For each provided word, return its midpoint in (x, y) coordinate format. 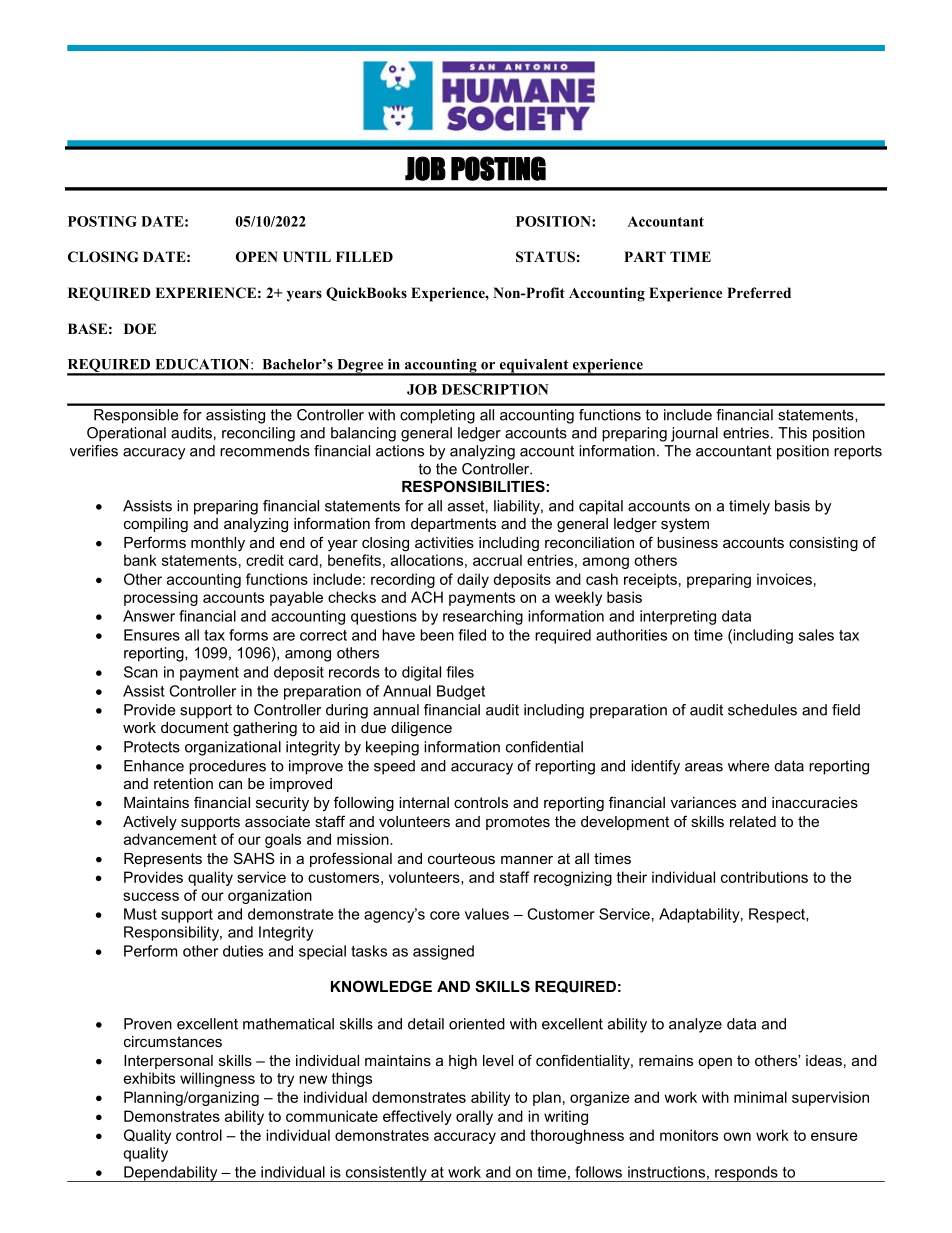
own (737, 1136)
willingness (217, 1079)
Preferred (759, 292)
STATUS (545, 257)
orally (474, 1117)
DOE (140, 329)
